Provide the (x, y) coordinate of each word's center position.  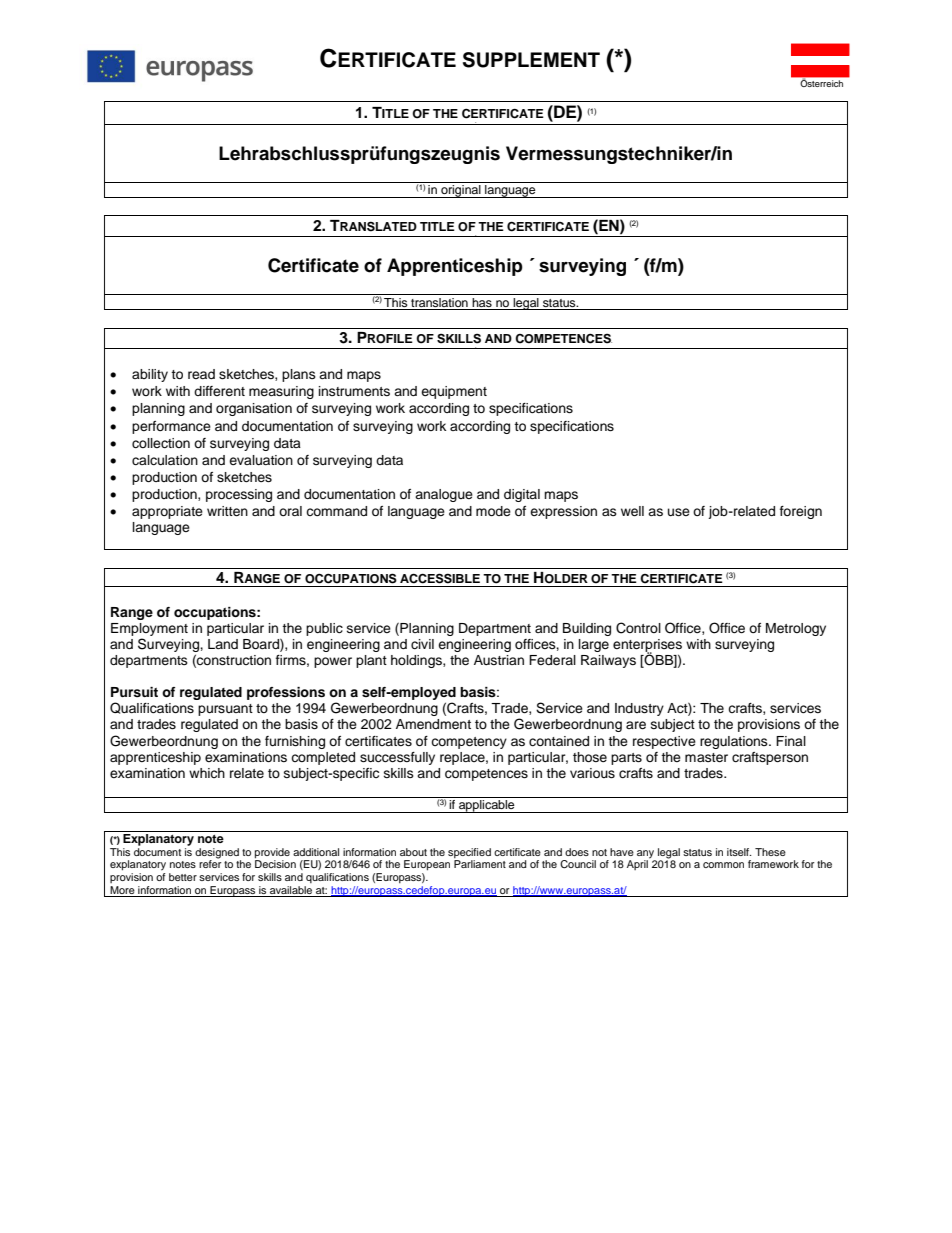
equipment (454, 392)
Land (223, 644)
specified (469, 854)
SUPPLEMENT (531, 60)
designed (218, 854)
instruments (354, 391)
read (201, 374)
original (461, 191)
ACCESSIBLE (440, 578)
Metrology (796, 629)
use (679, 512)
